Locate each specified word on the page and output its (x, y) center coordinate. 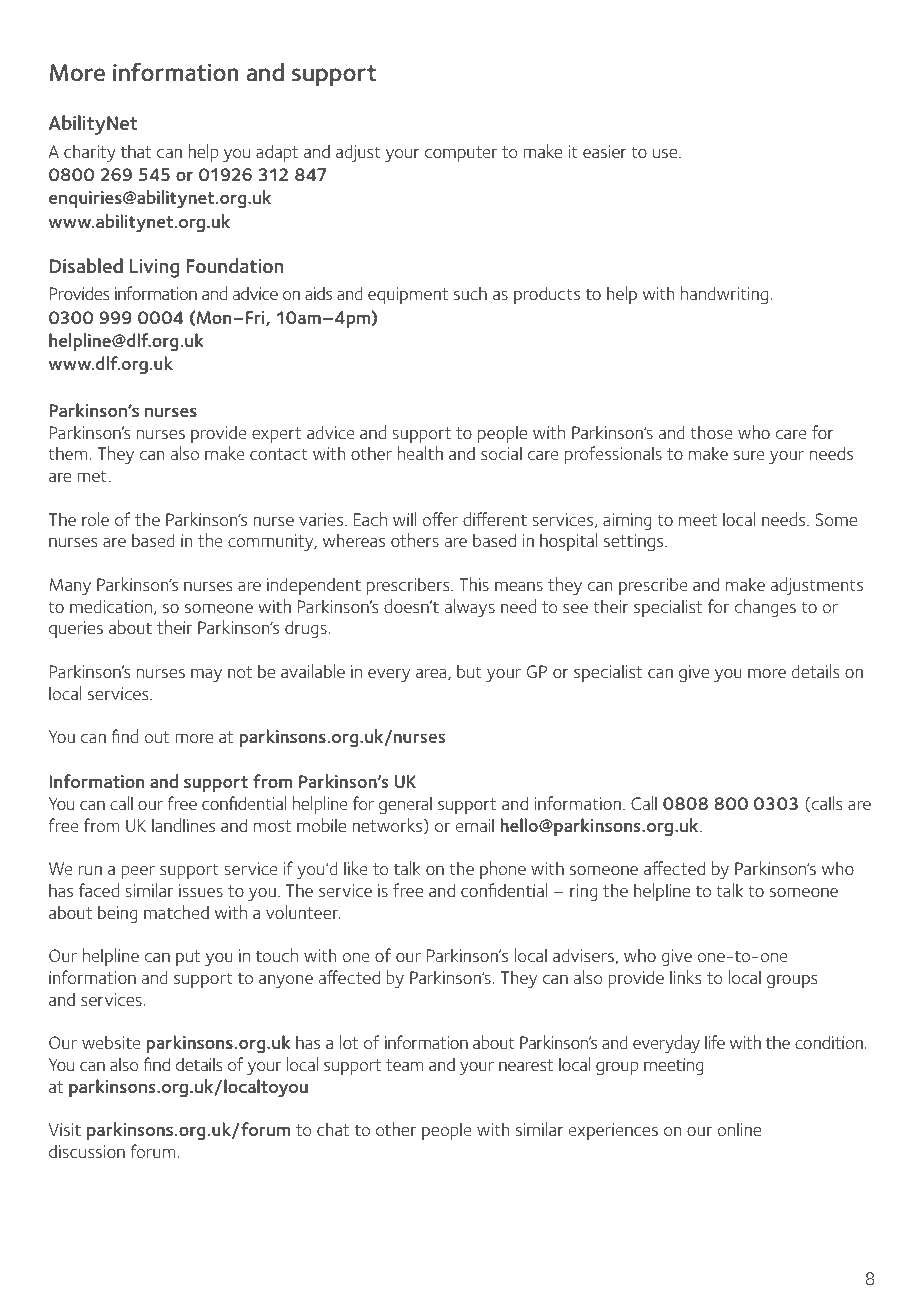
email (475, 825)
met (92, 476)
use (666, 153)
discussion (87, 1151)
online (739, 1129)
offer (440, 519)
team (405, 1065)
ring (584, 892)
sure (749, 455)
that (136, 151)
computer (461, 154)
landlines (183, 825)
